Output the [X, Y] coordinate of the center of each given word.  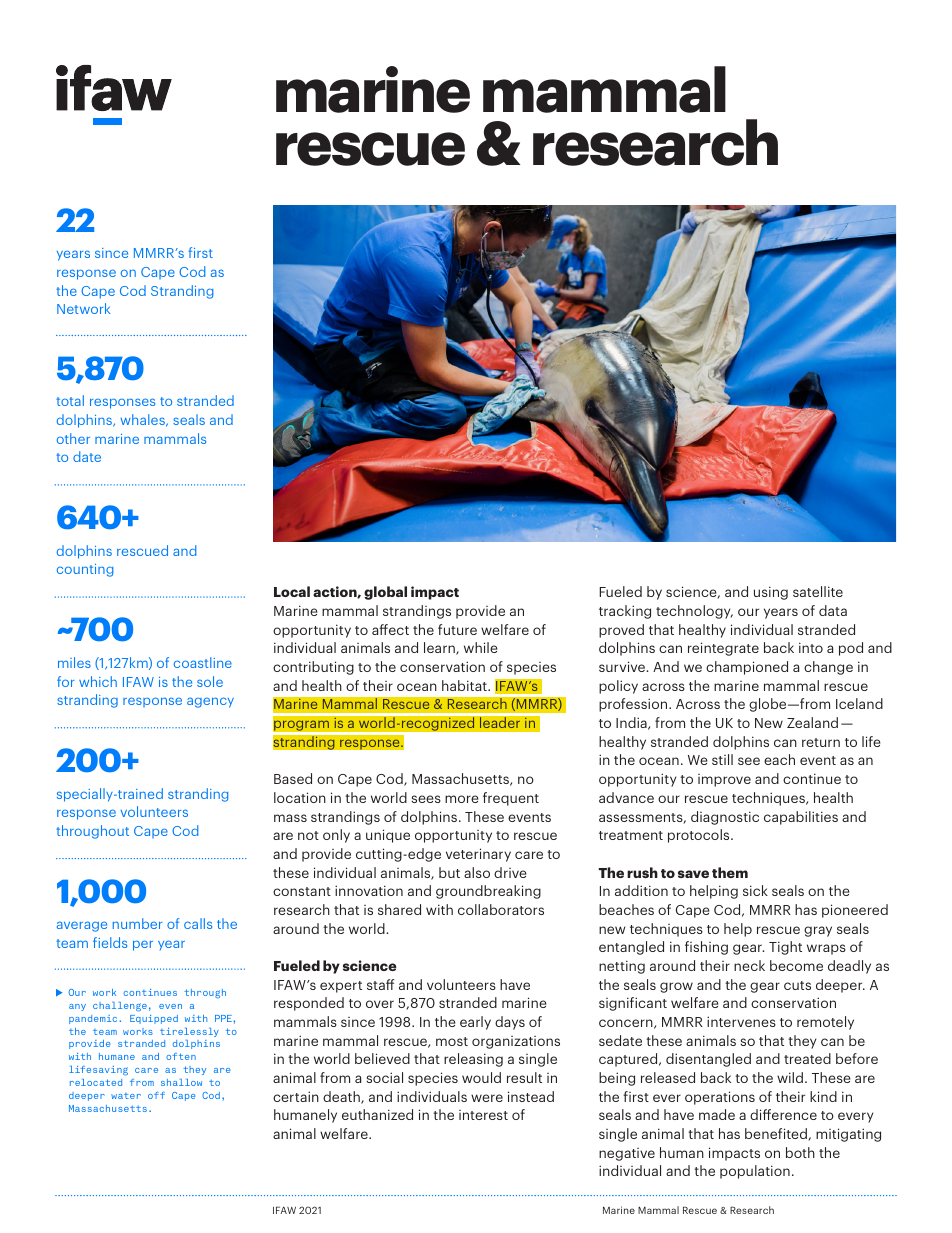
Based [293, 778]
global [385, 593]
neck [749, 965]
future [457, 629]
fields [110, 942]
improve [724, 780]
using [771, 593]
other [73, 438]
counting [85, 570]
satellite [818, 591]
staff [380, 984]
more [462, 799]
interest [483, 1115]
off [156, 1095]
